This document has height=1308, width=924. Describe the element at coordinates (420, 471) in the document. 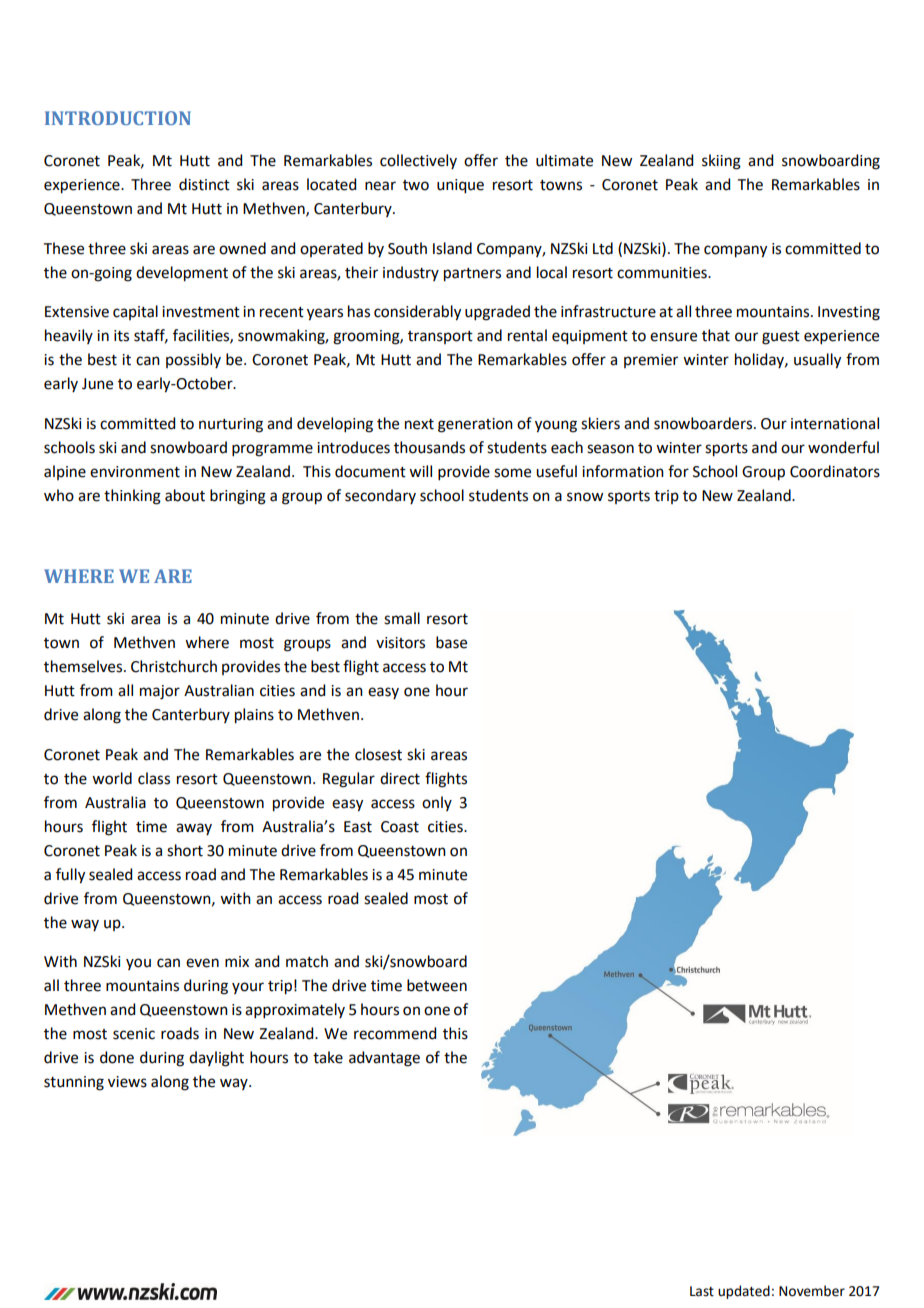

I see `will` at that location.
